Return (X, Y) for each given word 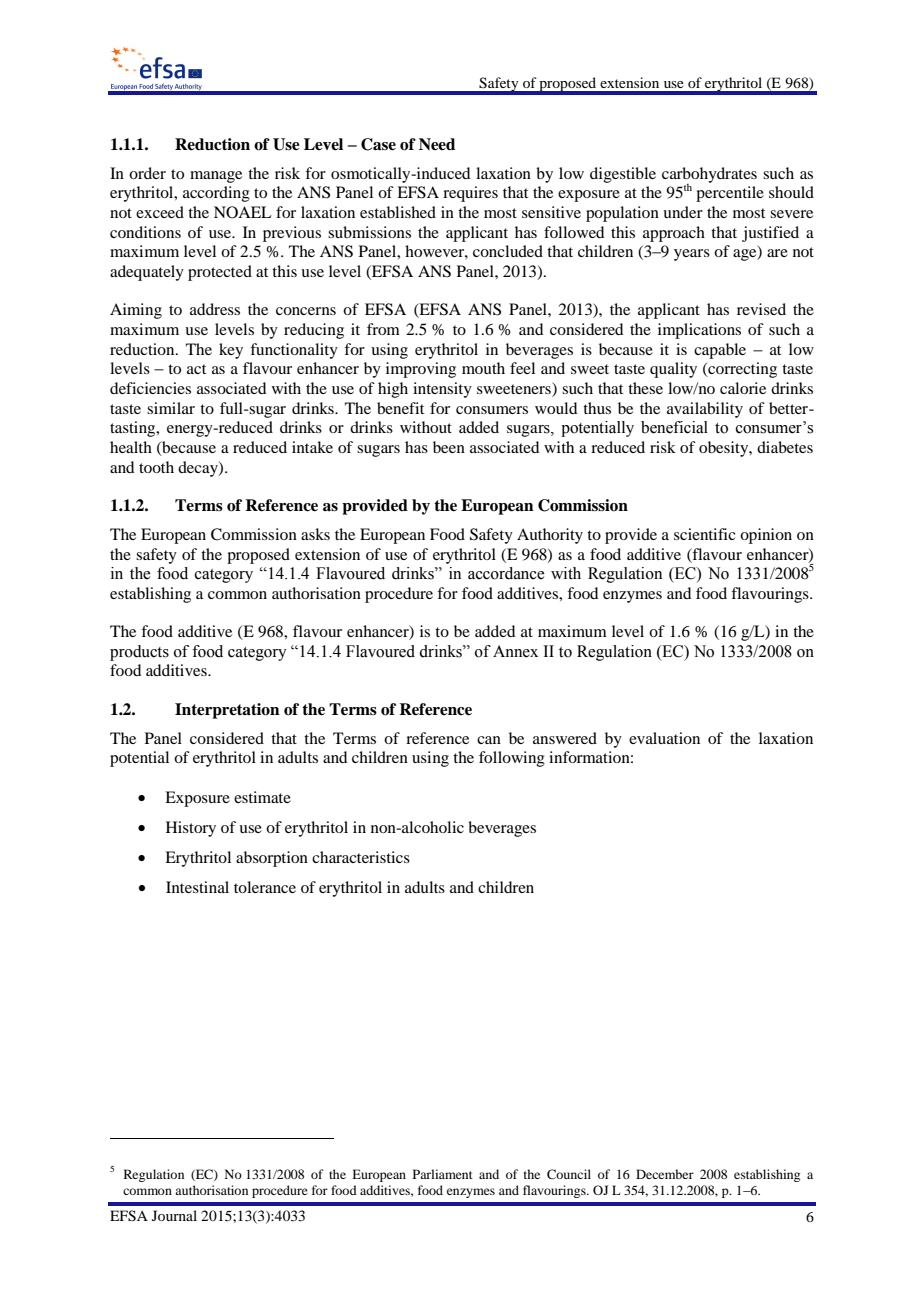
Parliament (443, 1174)
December (665, 1174)
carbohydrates (709, 176)
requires (470, 194)
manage (216, 177)
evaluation (664, 738)
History (191, 829)
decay (199, 469)
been (449, 447)
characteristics (361, 857)
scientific (704, 534)
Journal (174, 1215)
